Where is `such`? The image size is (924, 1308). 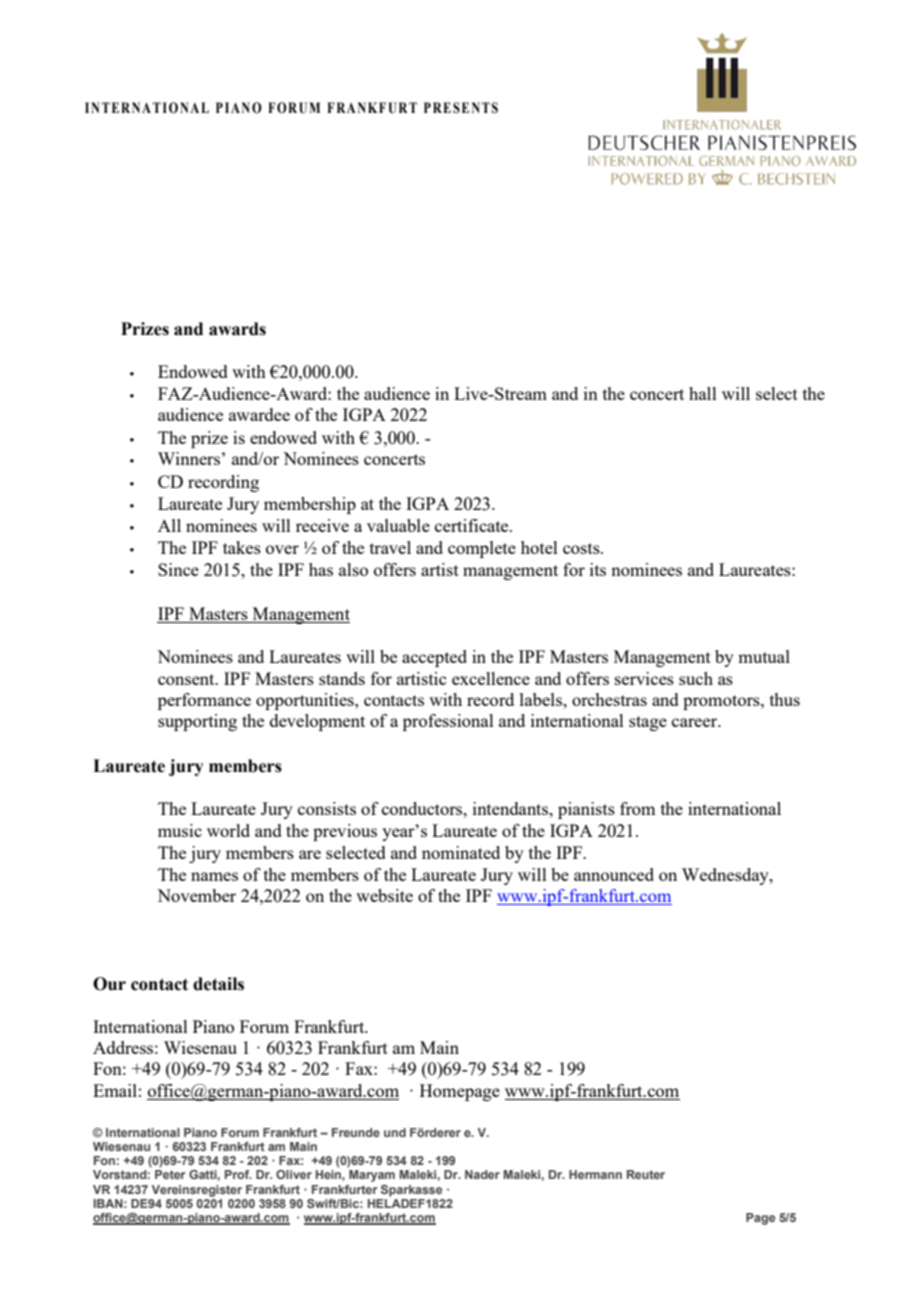
such is located at coordinates (696, 678).
